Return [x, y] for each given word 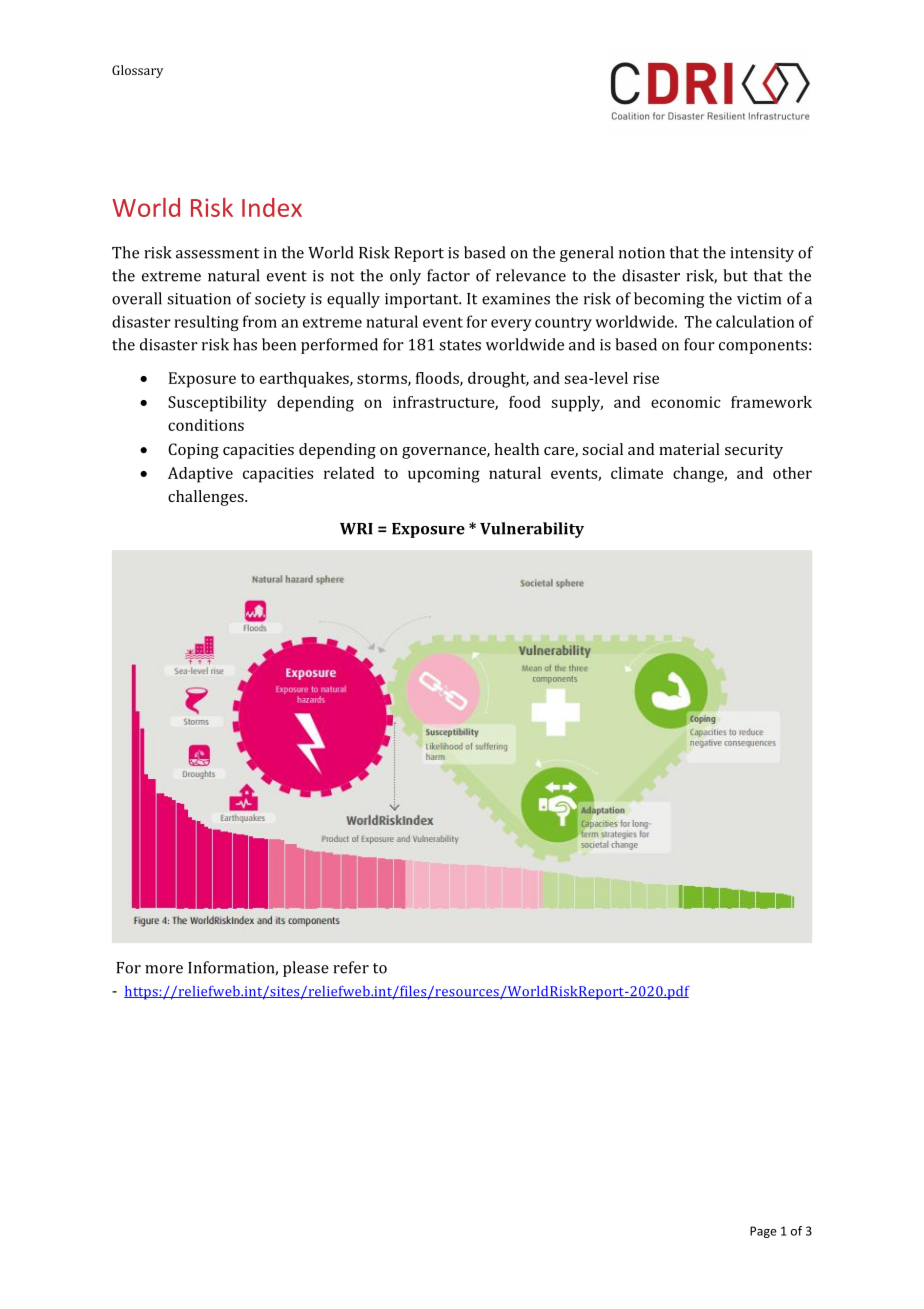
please [306, 969]
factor [448, 275]
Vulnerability [532, 530]
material [689, 449]
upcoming [444, 475]
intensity [762, 254]
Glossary [137, 71]
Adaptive [200, 475]
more [164, 969]
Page [763, 1232]
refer [351, 967]
